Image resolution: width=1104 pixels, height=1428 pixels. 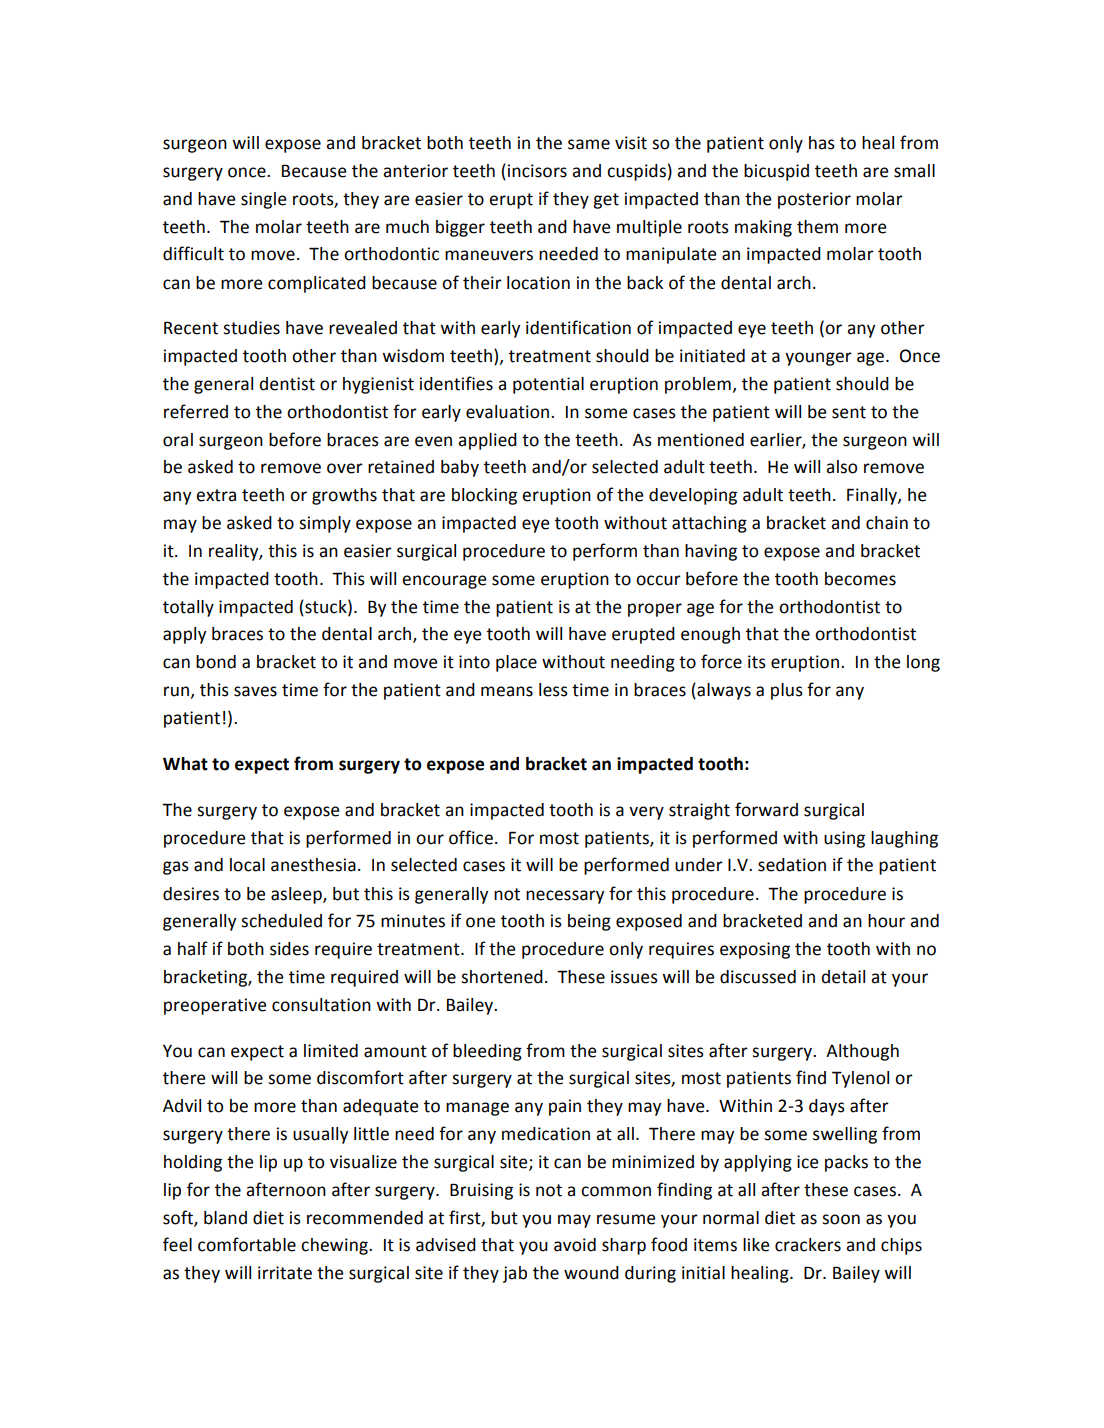 I want to click on referred, so click(x=196, y=411).
